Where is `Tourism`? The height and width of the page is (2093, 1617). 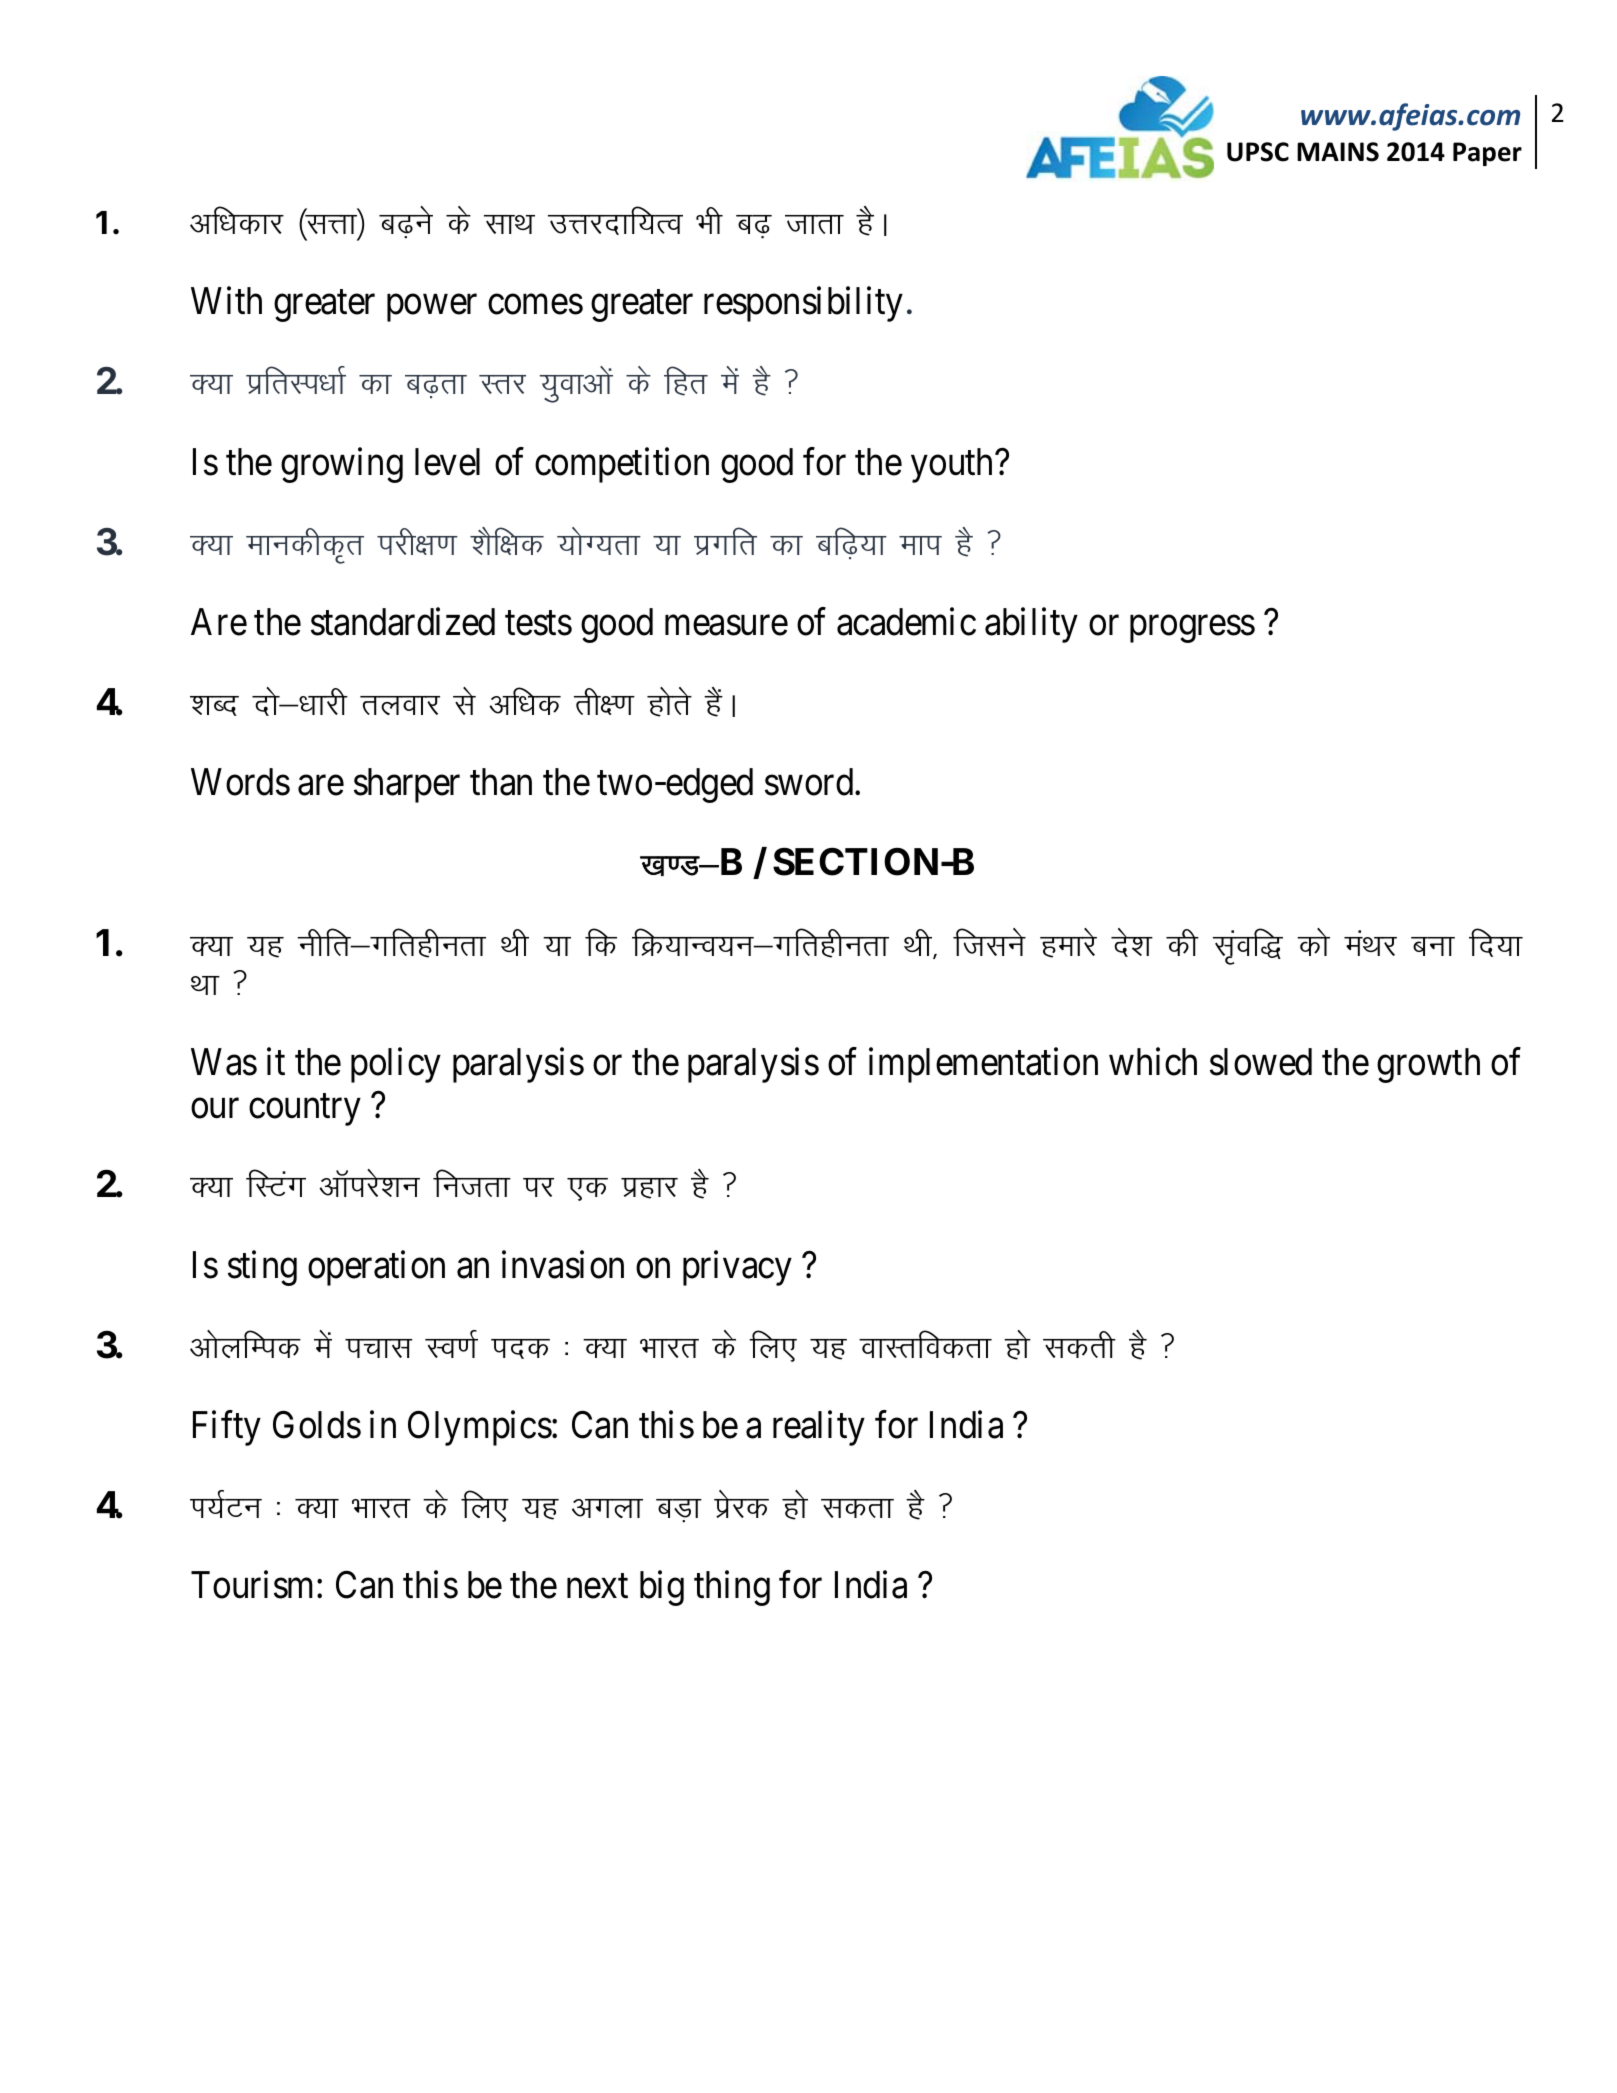
Tourism is located at coordinates (254, 1585).
